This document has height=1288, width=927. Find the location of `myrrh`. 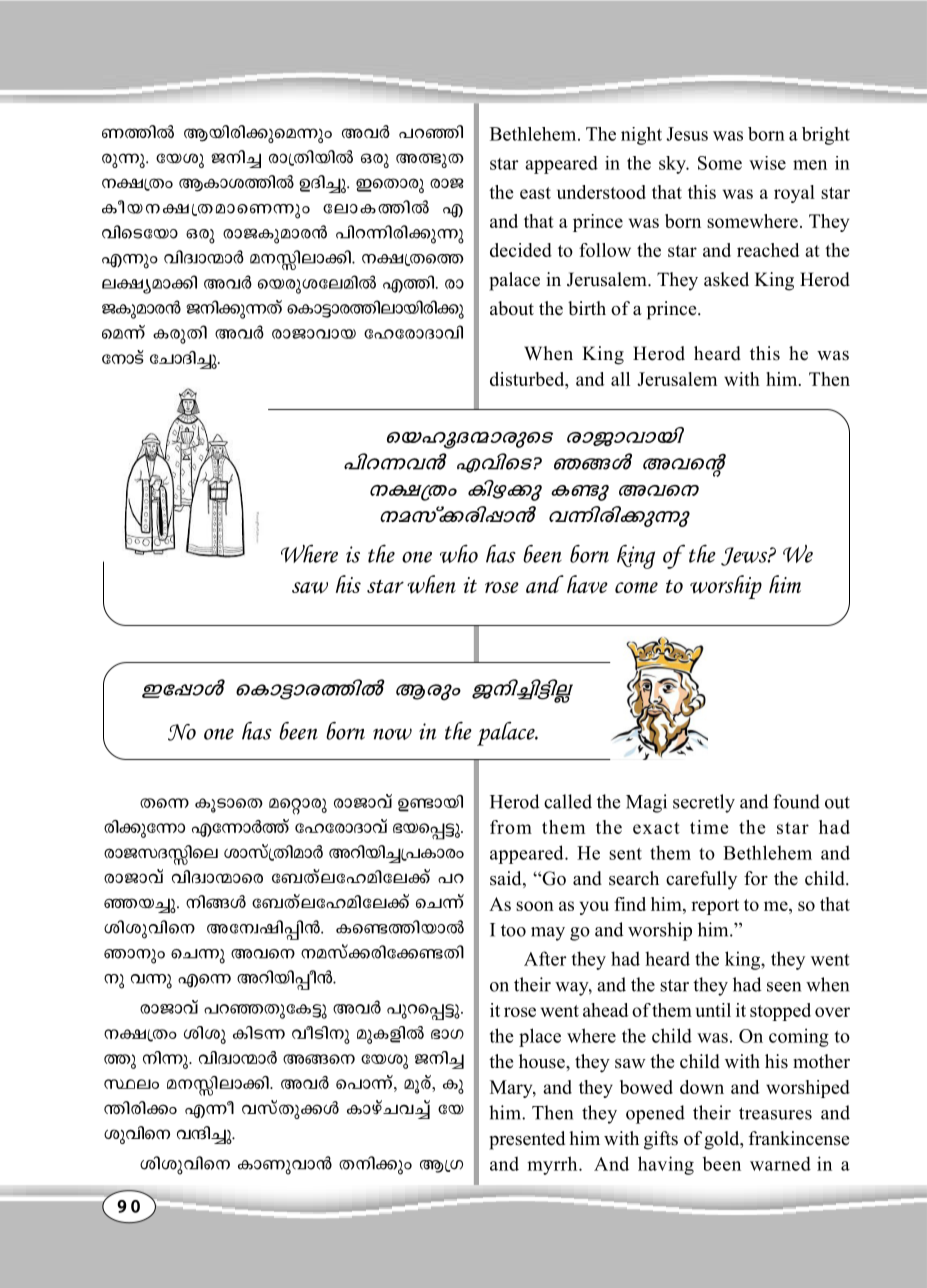

myrrh is located at coordinates (553, 1165).
